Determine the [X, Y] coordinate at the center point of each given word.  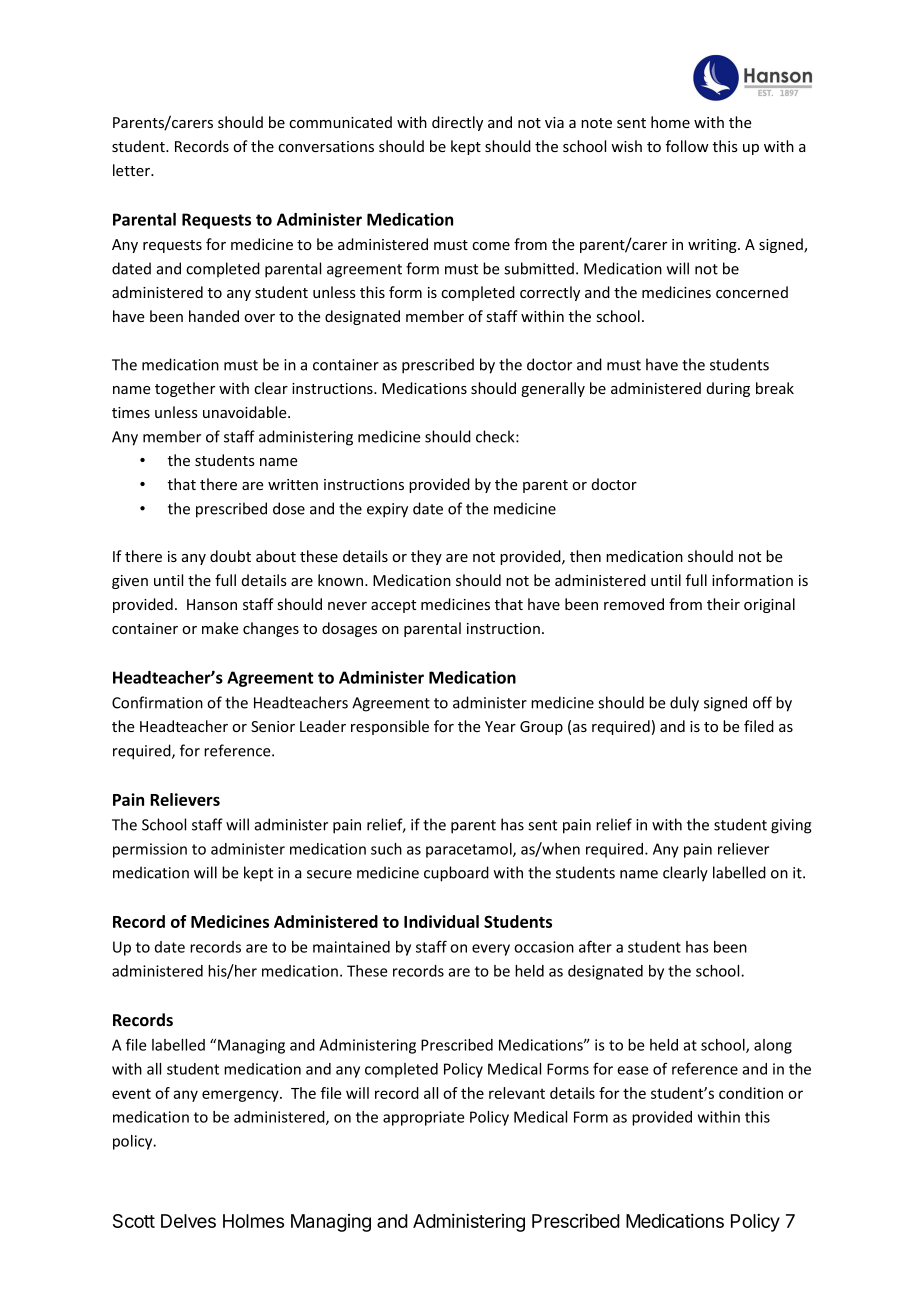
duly [684, 704]
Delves [188, 1221]
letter [132, 170]
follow [687, 146]
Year [500, 726]
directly [457, 123]
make [220, 628]
